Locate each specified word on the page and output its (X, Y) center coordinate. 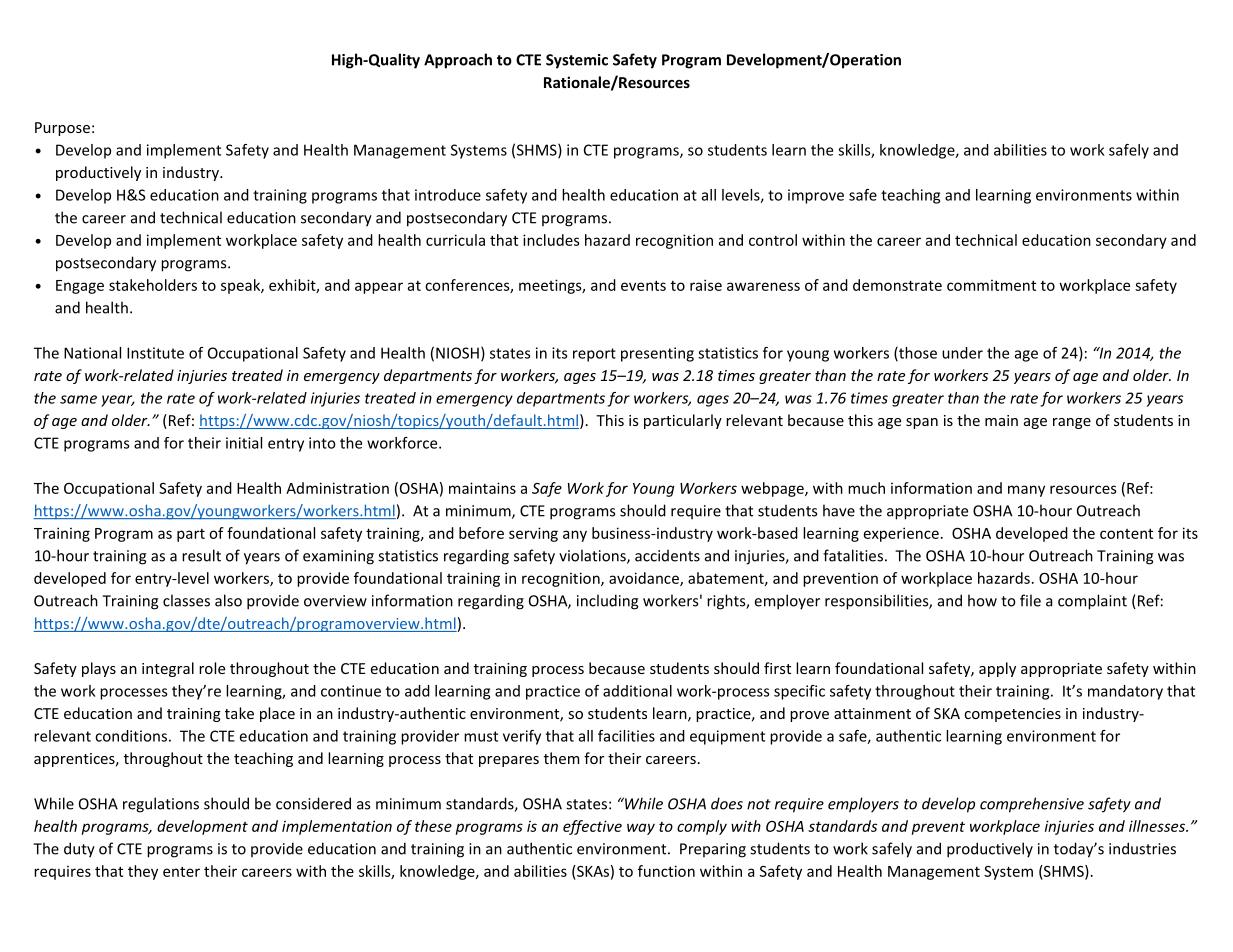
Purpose (62, 129)
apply (997, 669)
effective (592, 827)
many (1026, 491)
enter (181, 871)
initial (244, 443)
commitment (991, 285)
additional (637, 691)
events (643, 285)
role (212, 668)
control (773, 240)
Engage (80, 287)
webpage (773, 489)
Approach (458, 61)
